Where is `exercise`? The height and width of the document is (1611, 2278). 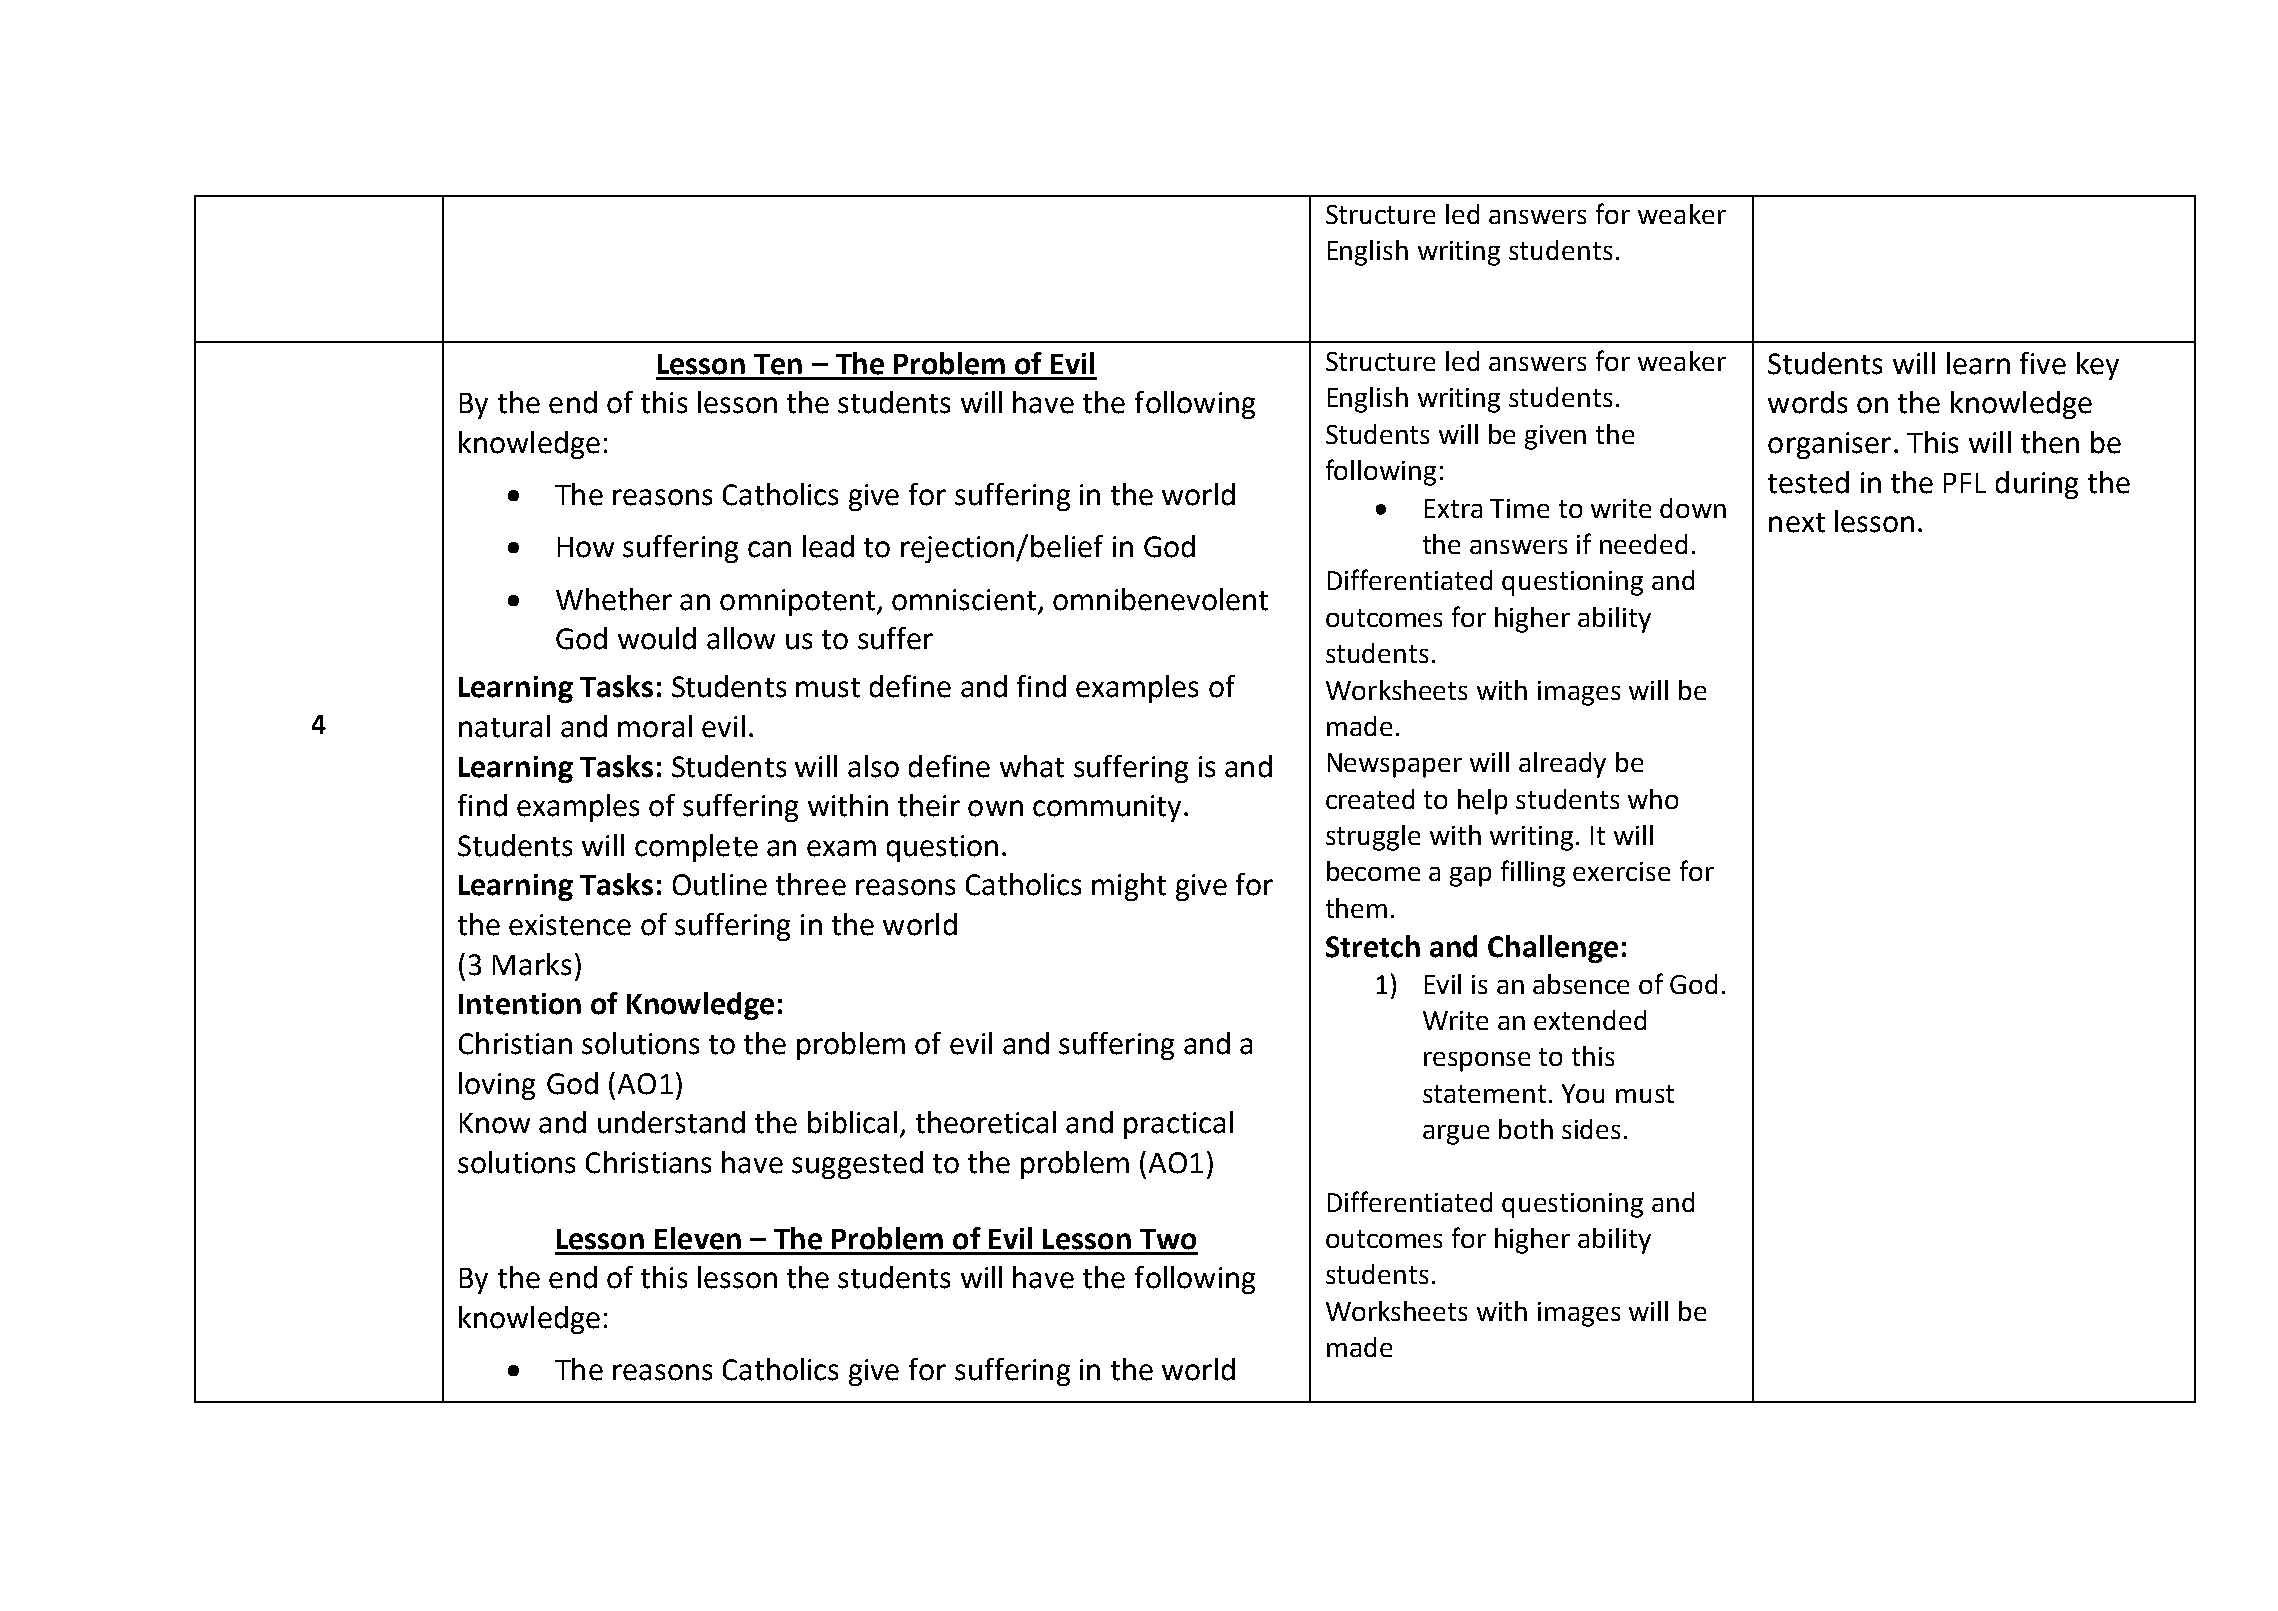
exercise is located at coordinates (1621, 871).
